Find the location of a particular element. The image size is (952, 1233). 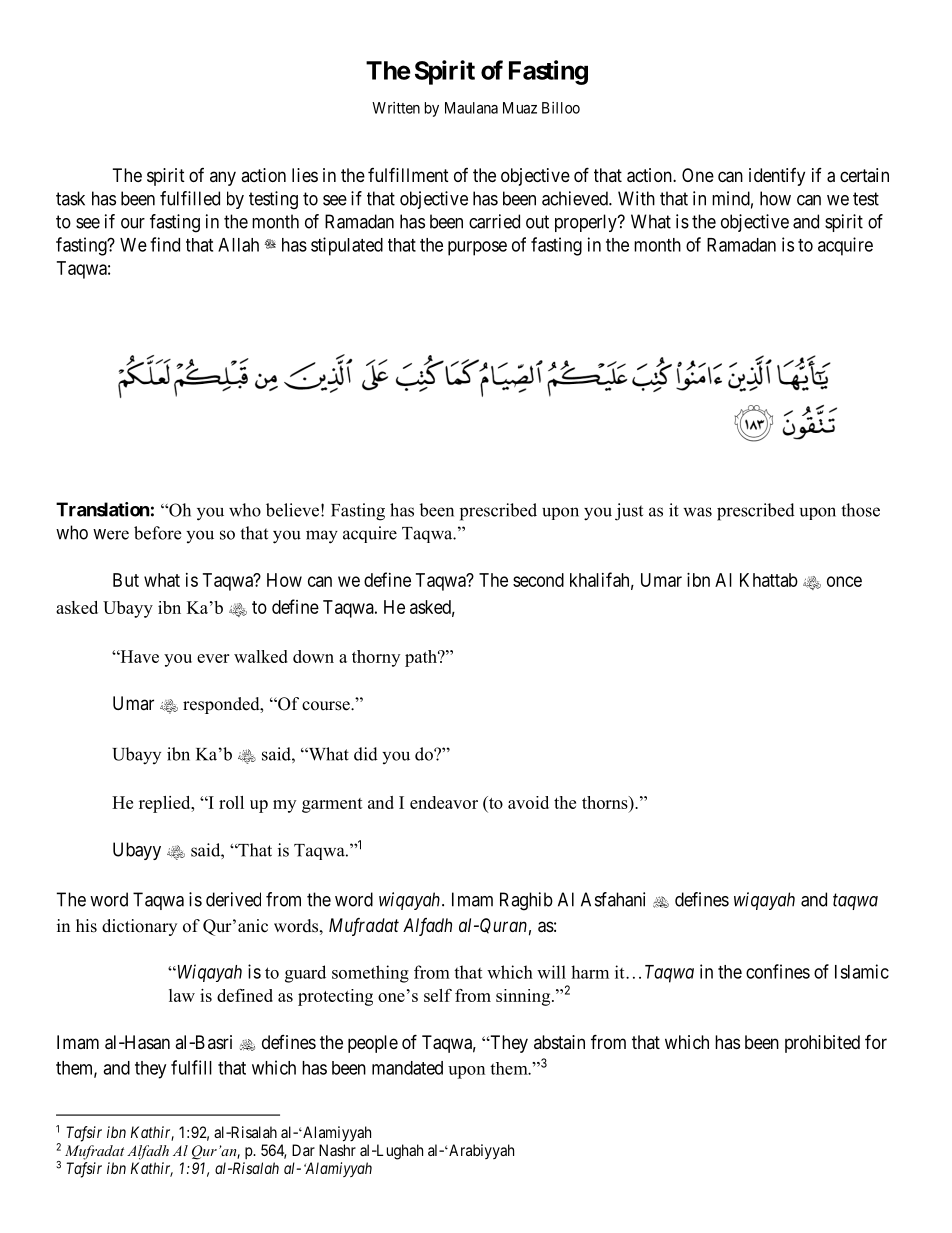

replied is located at coordinates (166, 804).
